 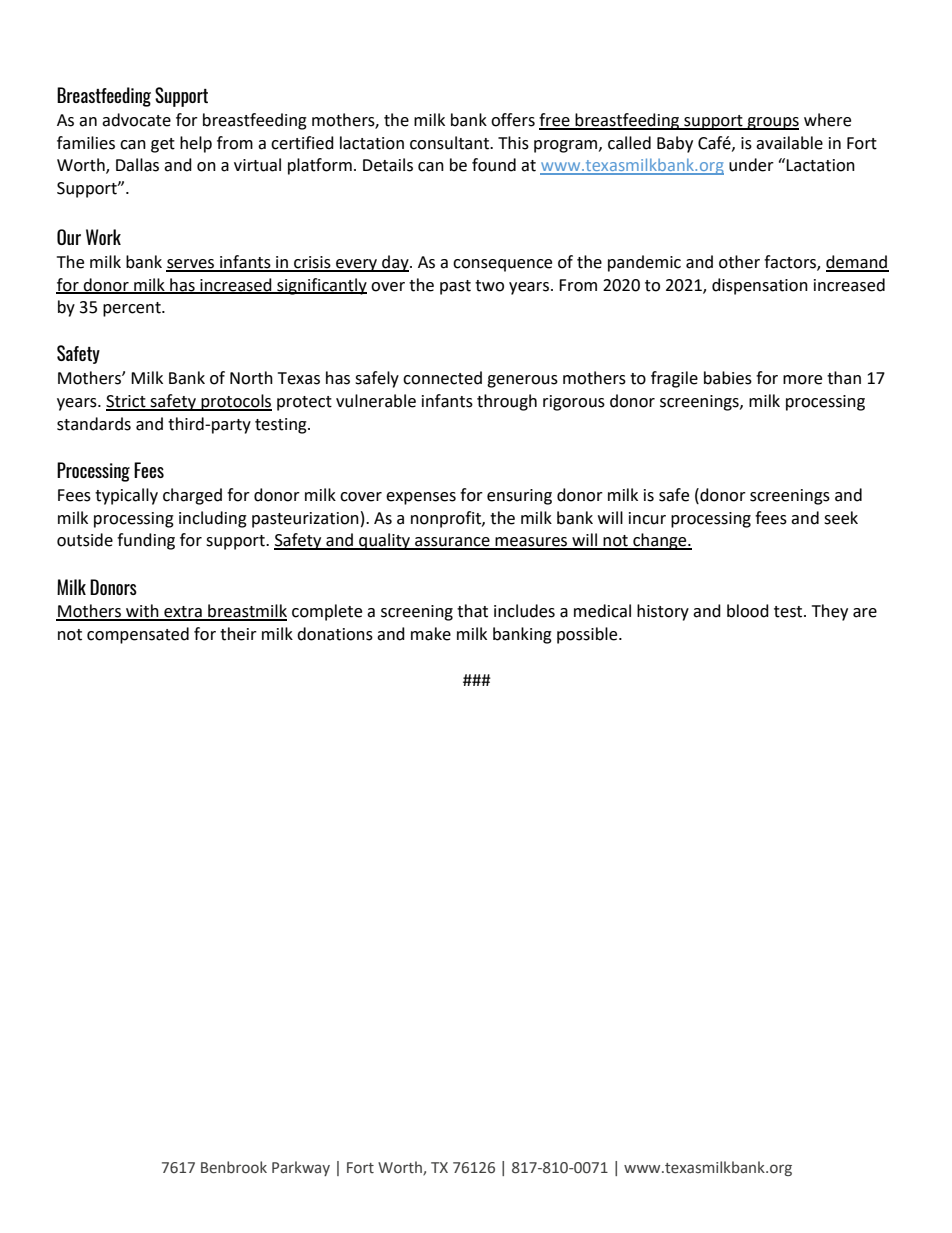 What do you see at coordinates (830, 612) in the image?
I see `They` at bounding box center [830, 612].
